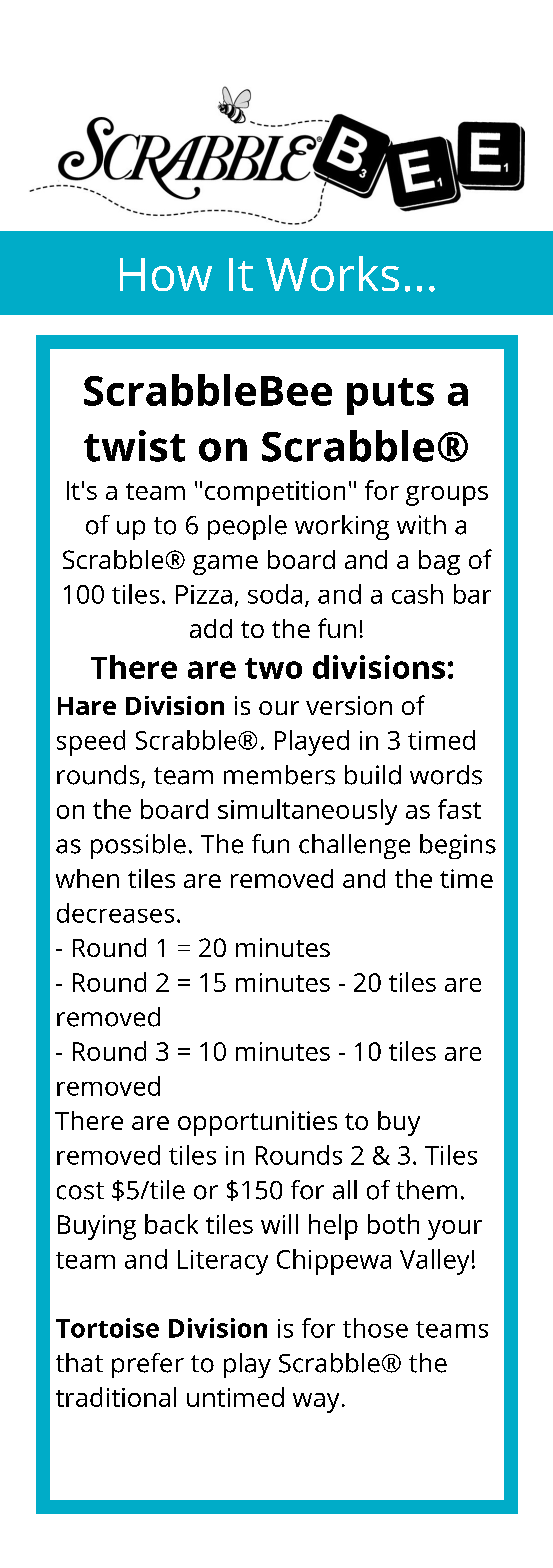 The image size is (553, 1568). What do you see at coordinates (307, 812) in the page?
I see `simultaneously` at bounding box center [307, 812].
